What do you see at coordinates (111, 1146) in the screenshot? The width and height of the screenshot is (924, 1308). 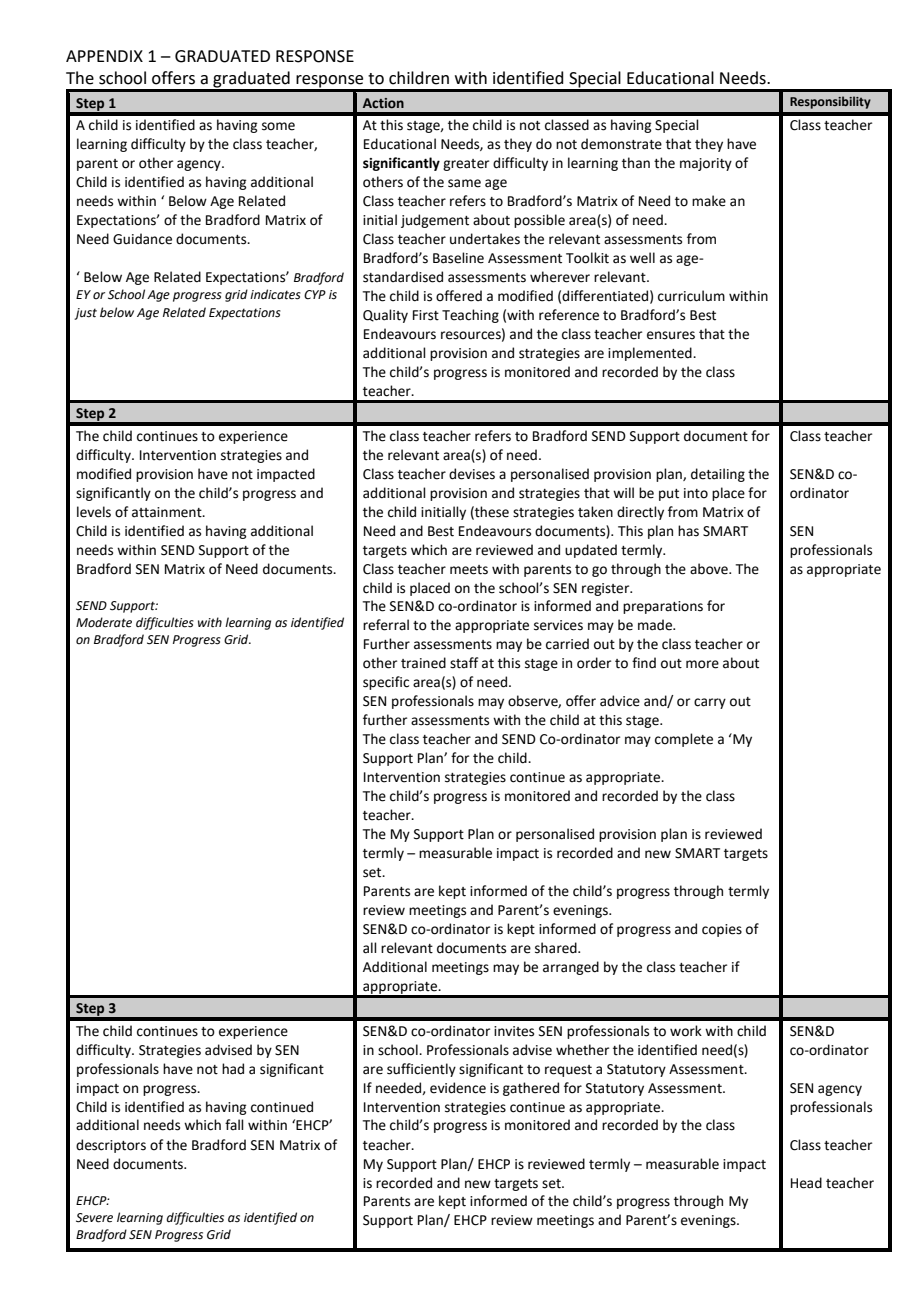 I see `descriptors` at bounding box center [111, 1146].
